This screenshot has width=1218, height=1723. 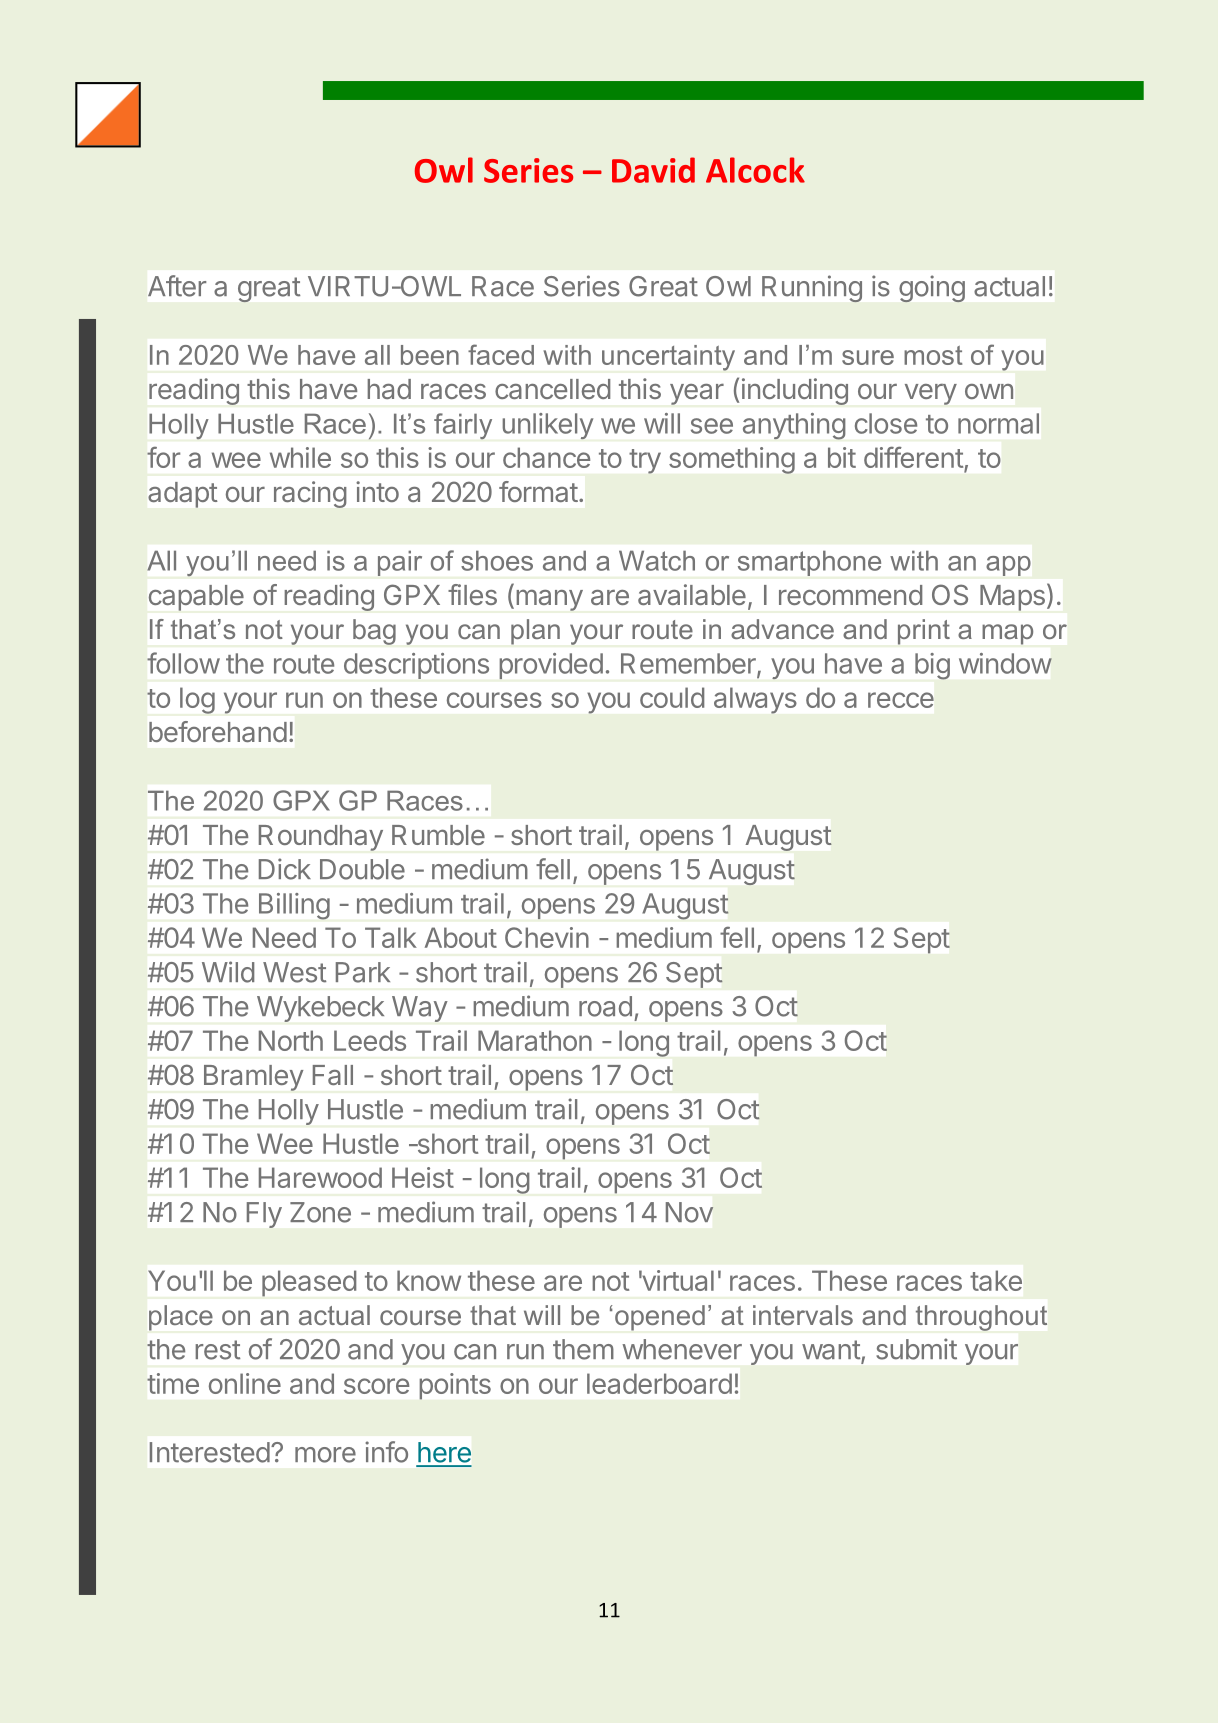 What do you see at coordinates (913, 457) in the screenshot?
I see `different` at bounding box center [913, 457].
